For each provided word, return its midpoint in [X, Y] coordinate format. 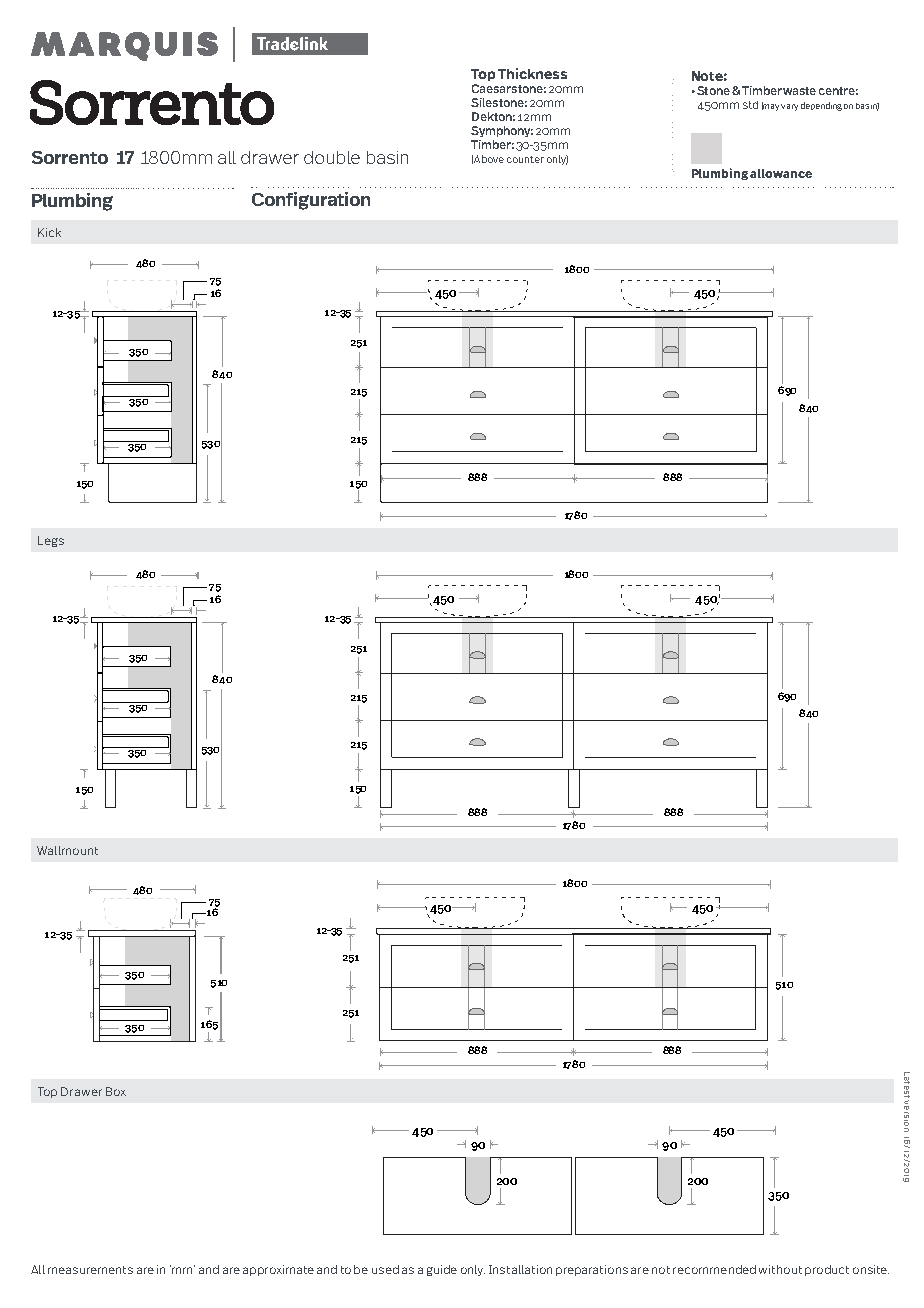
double [332, 157]
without [780, 1269]
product [827, 1270]
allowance [781, 173]
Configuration [311, 201]
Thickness [532, 73]
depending [821, 106]
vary [789, 107]
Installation [520, 1269]
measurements [90, 1270]
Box [116, 1091]
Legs [51, 541]
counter [525, 159]
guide [442, 1270]
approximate [278, 1270]
